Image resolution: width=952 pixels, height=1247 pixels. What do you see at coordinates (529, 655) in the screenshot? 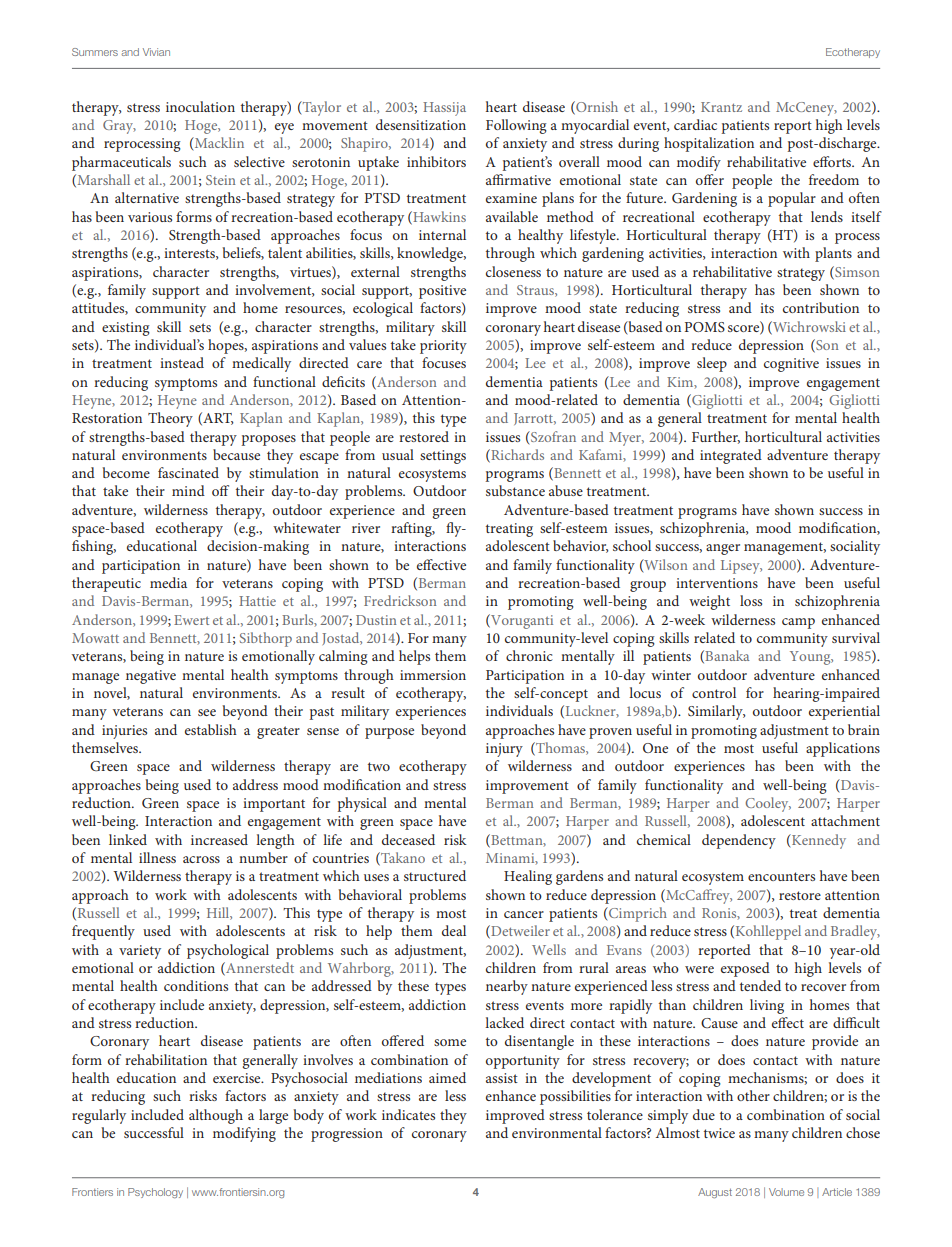
I see `chronic` at bounding box center [529, 655].
